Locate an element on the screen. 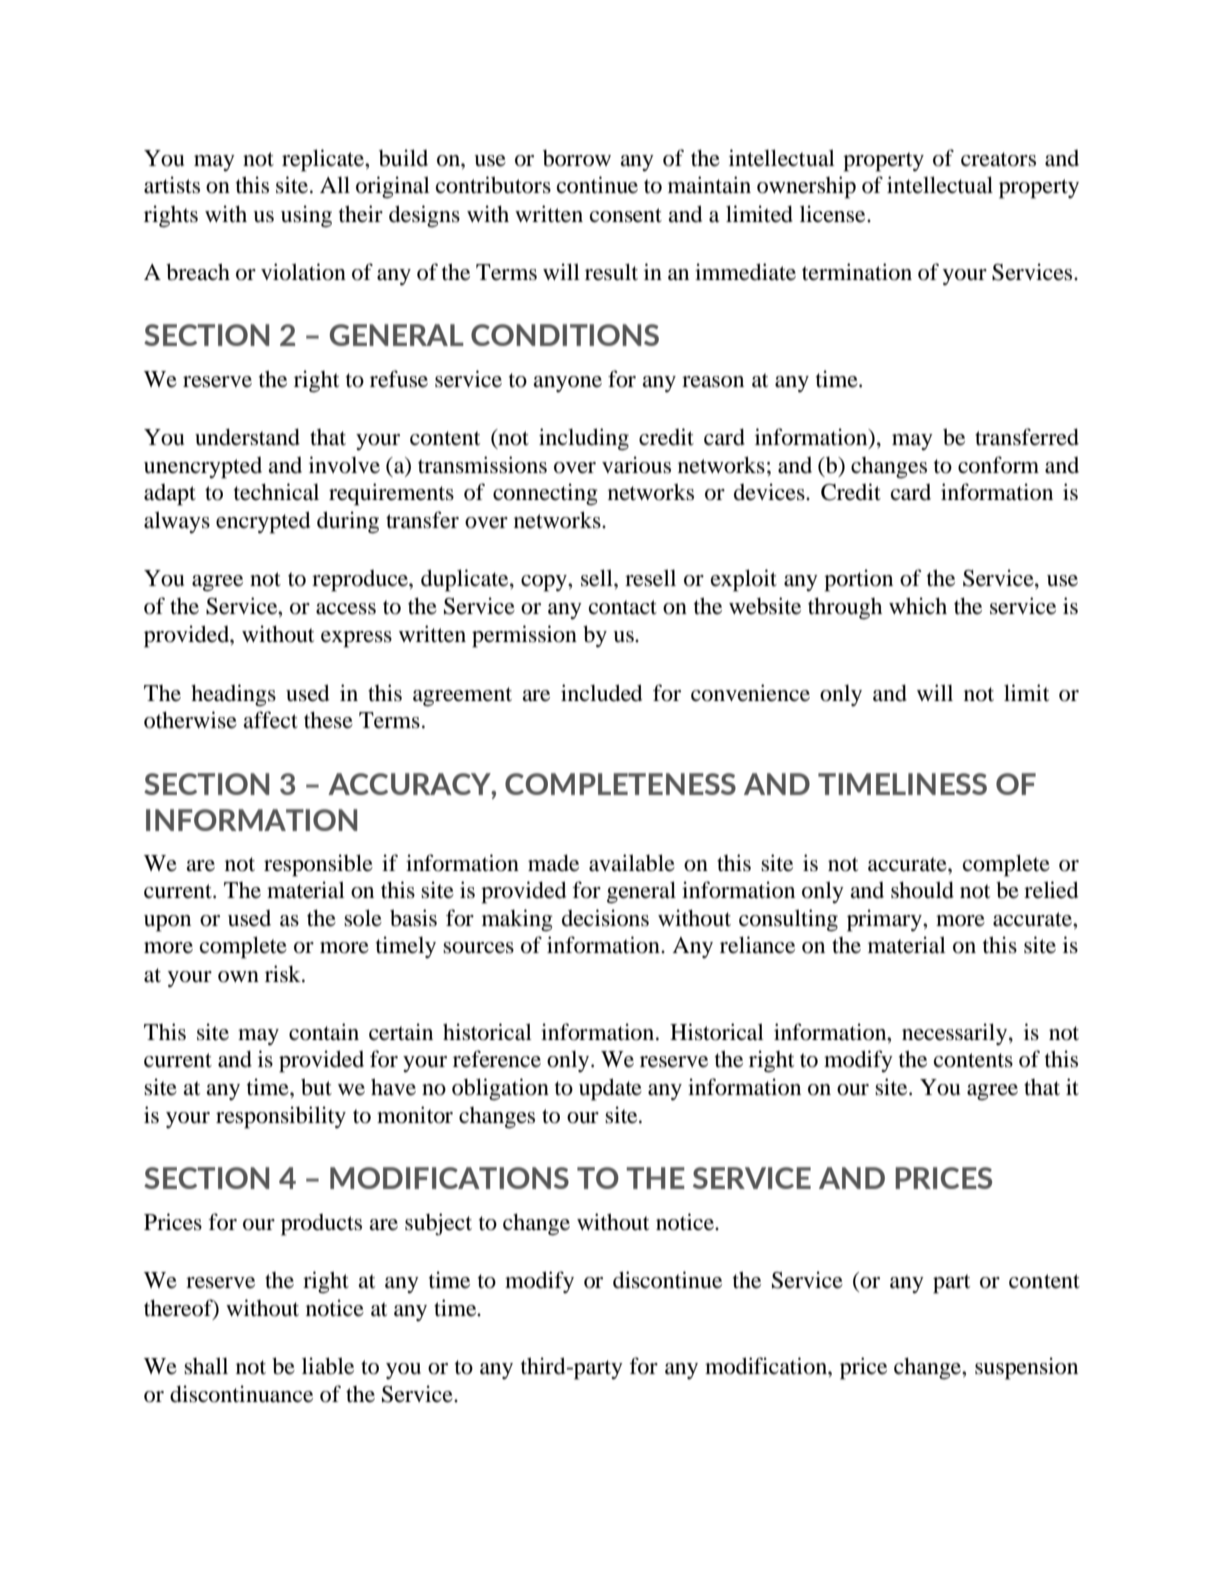 The width and height of the screenshot is (1223, 1582). update is located at coordinates (610, 1089).
